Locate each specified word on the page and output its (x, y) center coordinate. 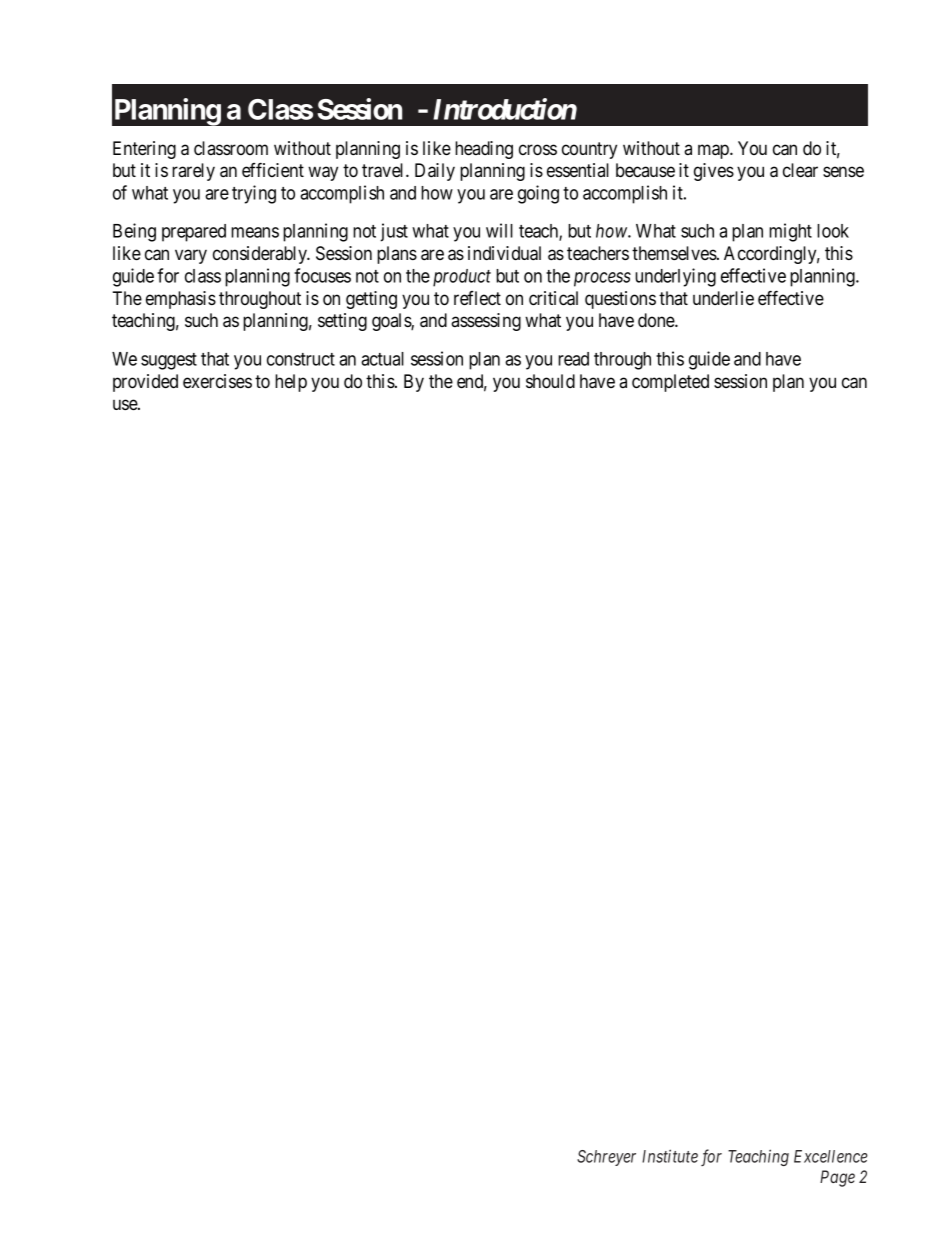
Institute (670, 1156)
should (550, 381)
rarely (193, 172)
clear (800, 170)
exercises (217, 381)
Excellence (831, 1156)
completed (670, 383)
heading (484, 150)
